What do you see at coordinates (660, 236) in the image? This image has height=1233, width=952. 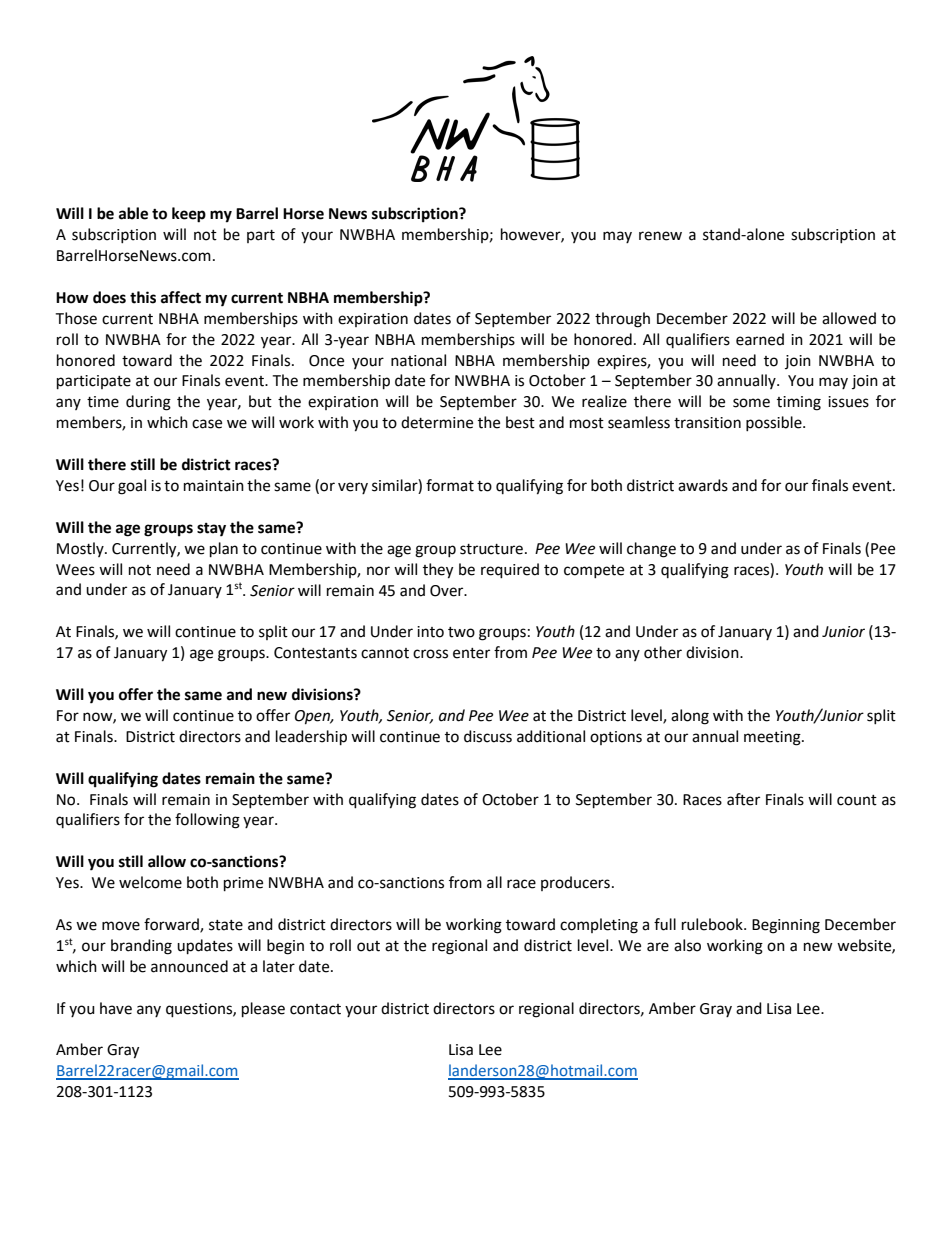 I see `renew` at bounding box center [660, 236].
